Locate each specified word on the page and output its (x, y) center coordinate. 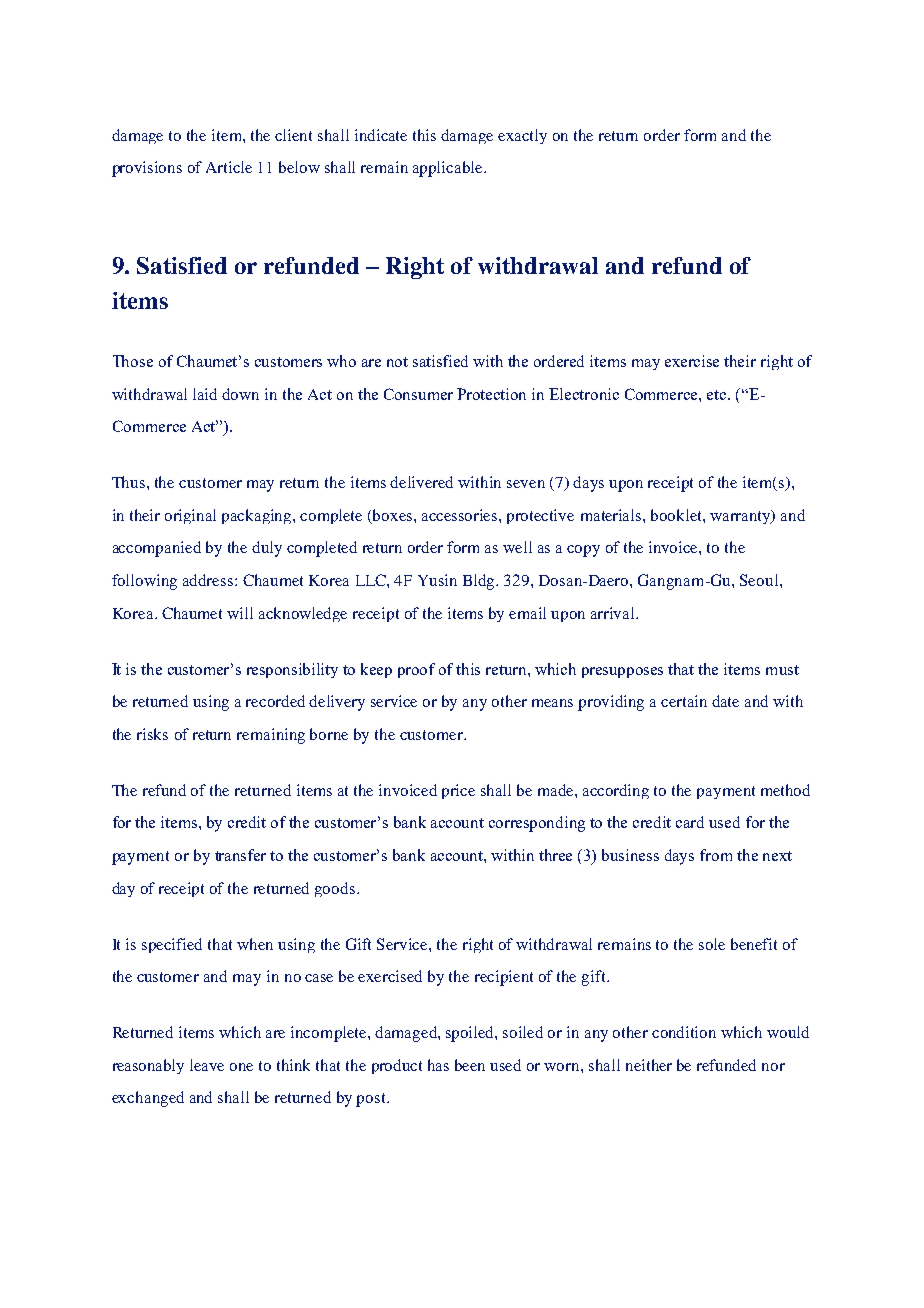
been (470, 1065)
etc (718, 395)
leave (207, 1065)
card (690, 822)
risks (152, 734)
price (458, 791)
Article (229, 167)
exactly (522, 136)
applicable (449, 169)
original (190, 516)
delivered (421, 482)
